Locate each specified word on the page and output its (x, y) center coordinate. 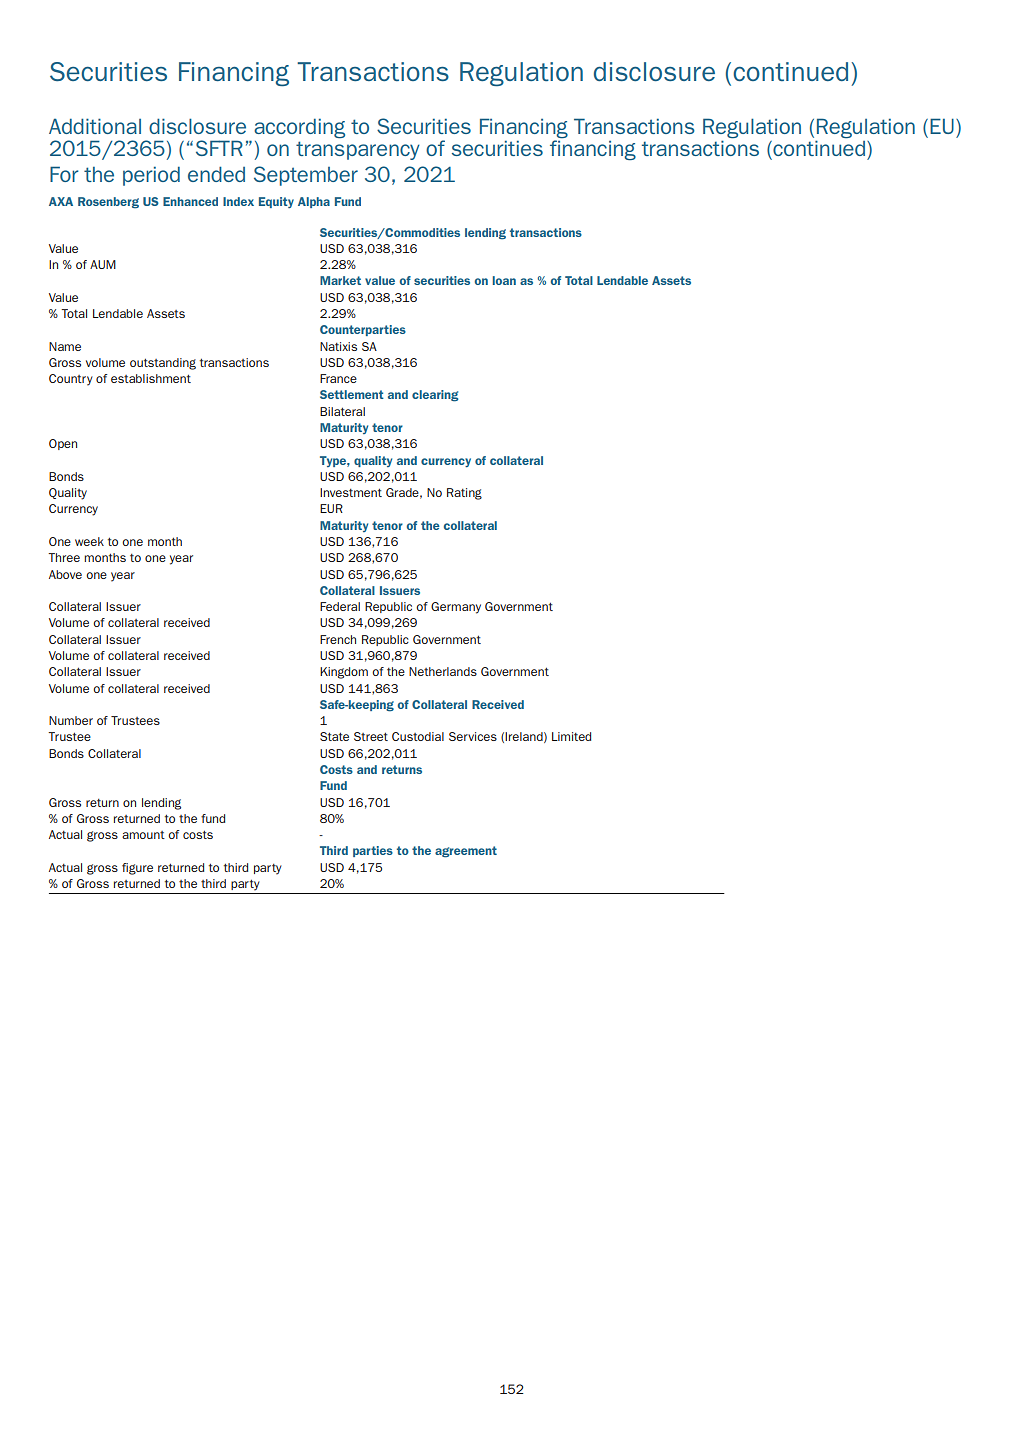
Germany (456, 608)
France (338, 378)
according (299, 128)
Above (65, 574)
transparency (358, 150)
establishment (151, 378)
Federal (340, 606)
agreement (466, 852)
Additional (95, 126)
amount (143, 835)
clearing (435, 396)
